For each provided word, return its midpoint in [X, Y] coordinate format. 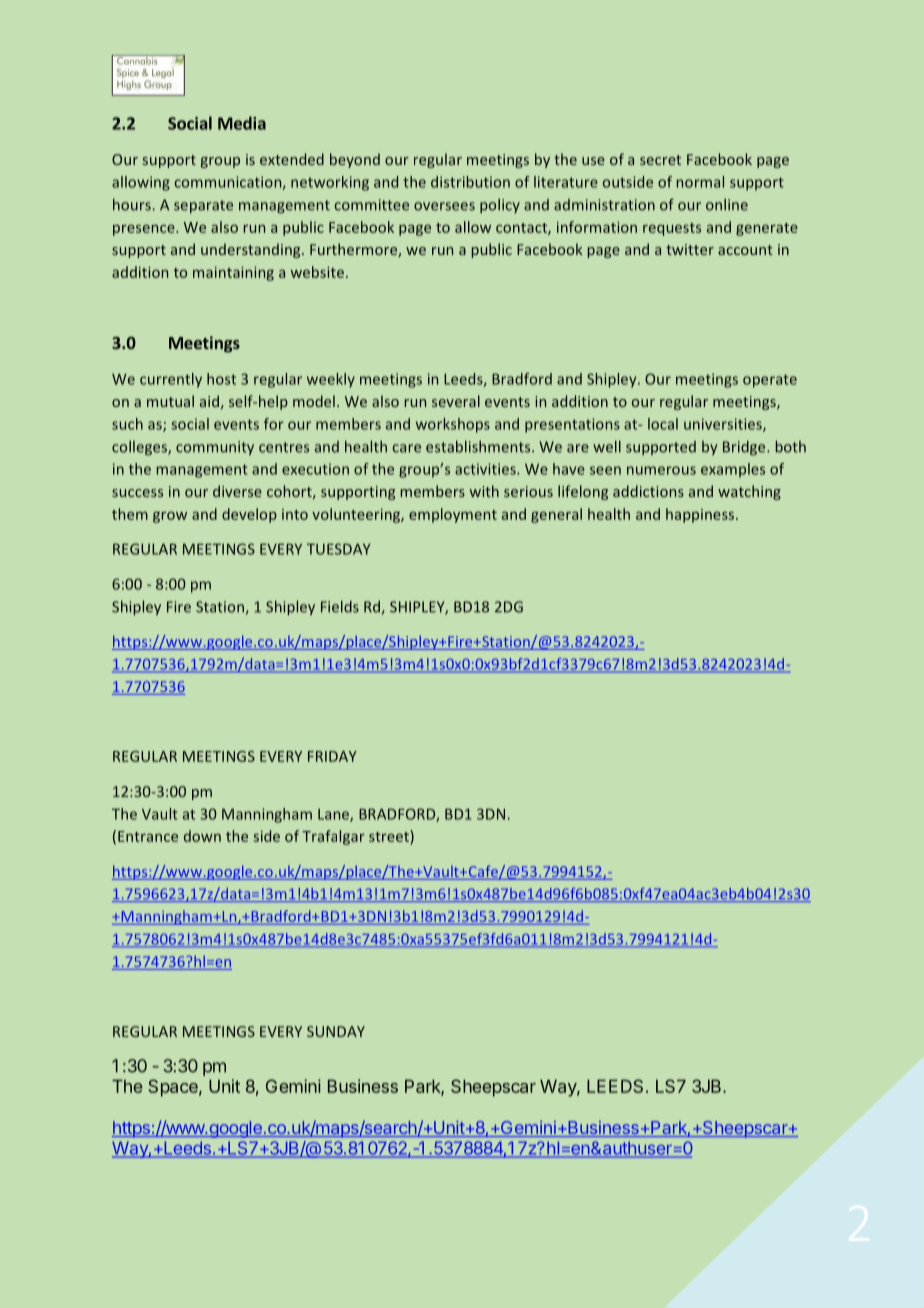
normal [700, 182]
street [390, 836]
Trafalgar [333, 837]
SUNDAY [336, 1031]
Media [242, 123]
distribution [470, 182]
